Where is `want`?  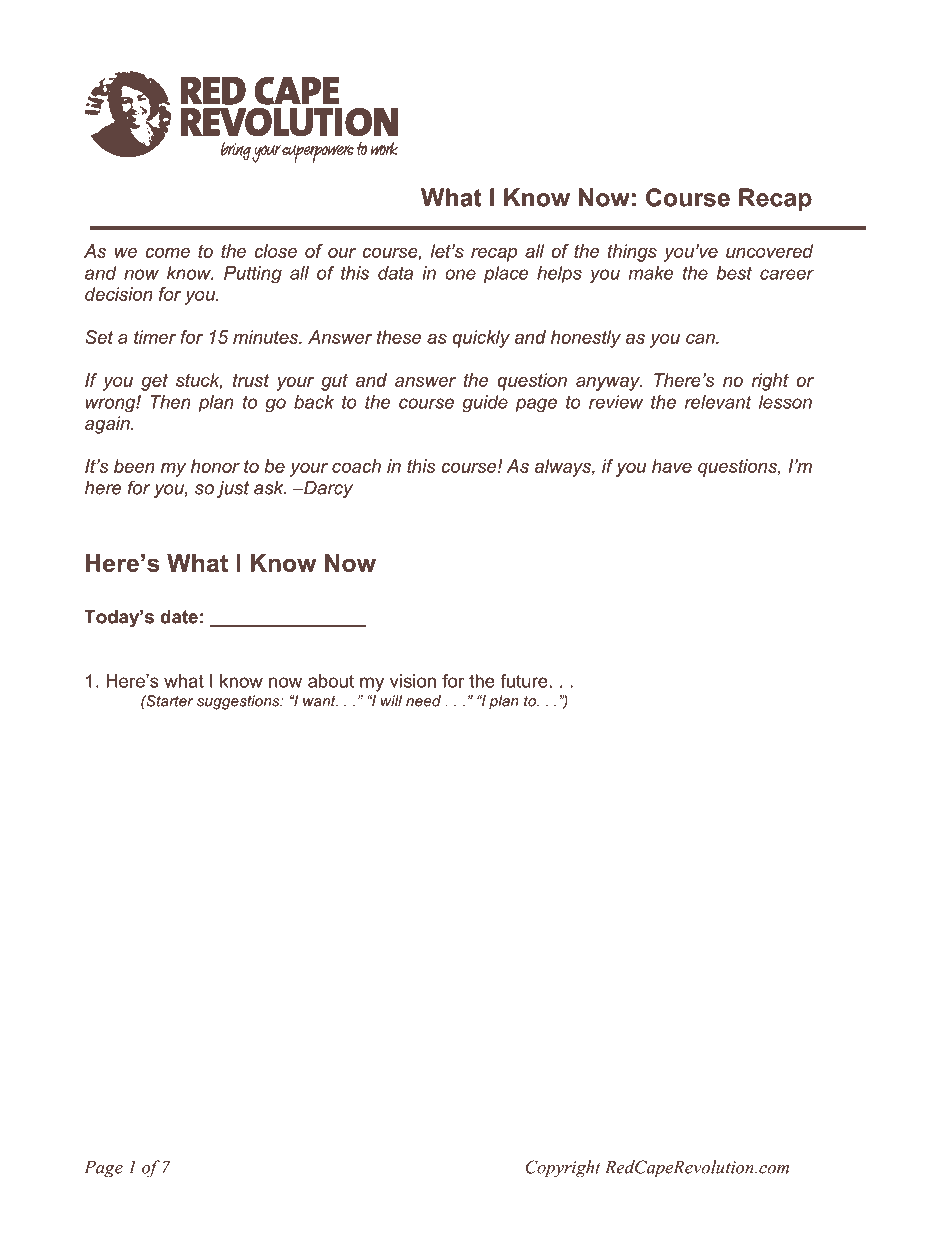
want is located at coordinates (320, 701).
